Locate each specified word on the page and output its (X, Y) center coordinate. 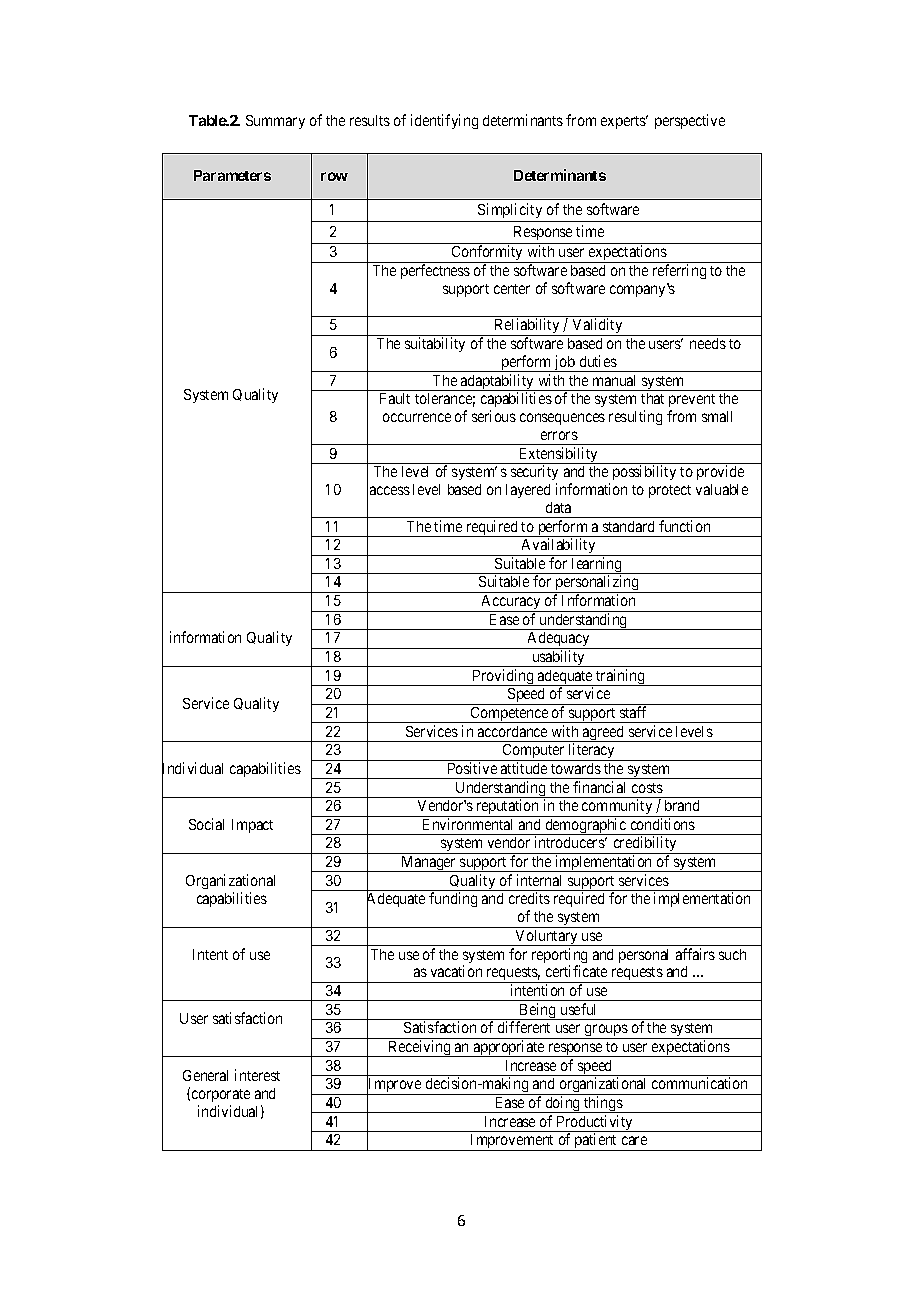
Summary (275, 122)
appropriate (508, 1048)
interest (257, 1075)
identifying (444, 121)
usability (559, 658)
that (652, 398)
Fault (395, 398)
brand (682, 805)
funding (453, 899)
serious (494, 416)
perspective (690, 121)
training (620, 677)
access (390, 490)
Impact (252, 826)
